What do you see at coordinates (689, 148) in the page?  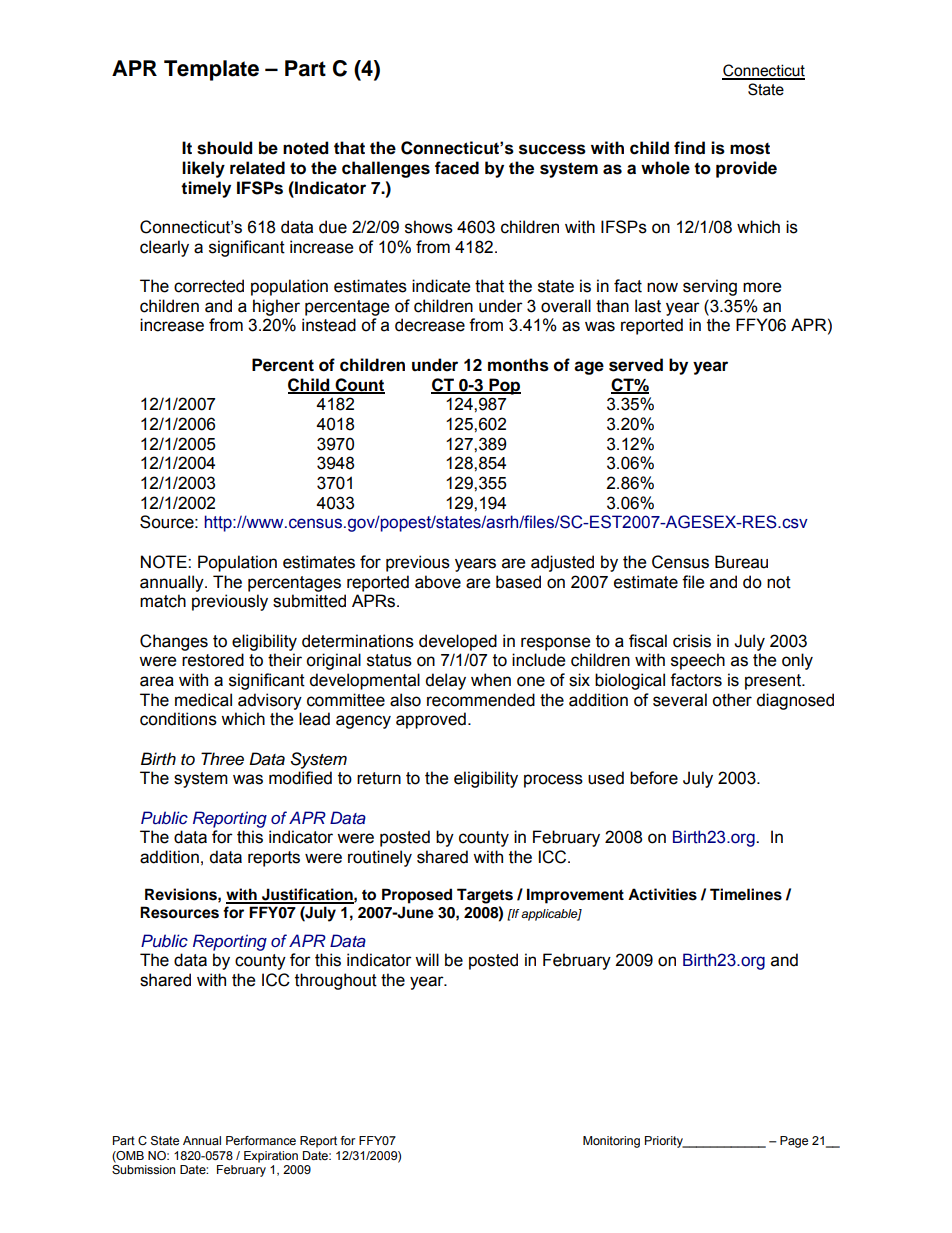 I see `find` at bounding box center [689, 148].
